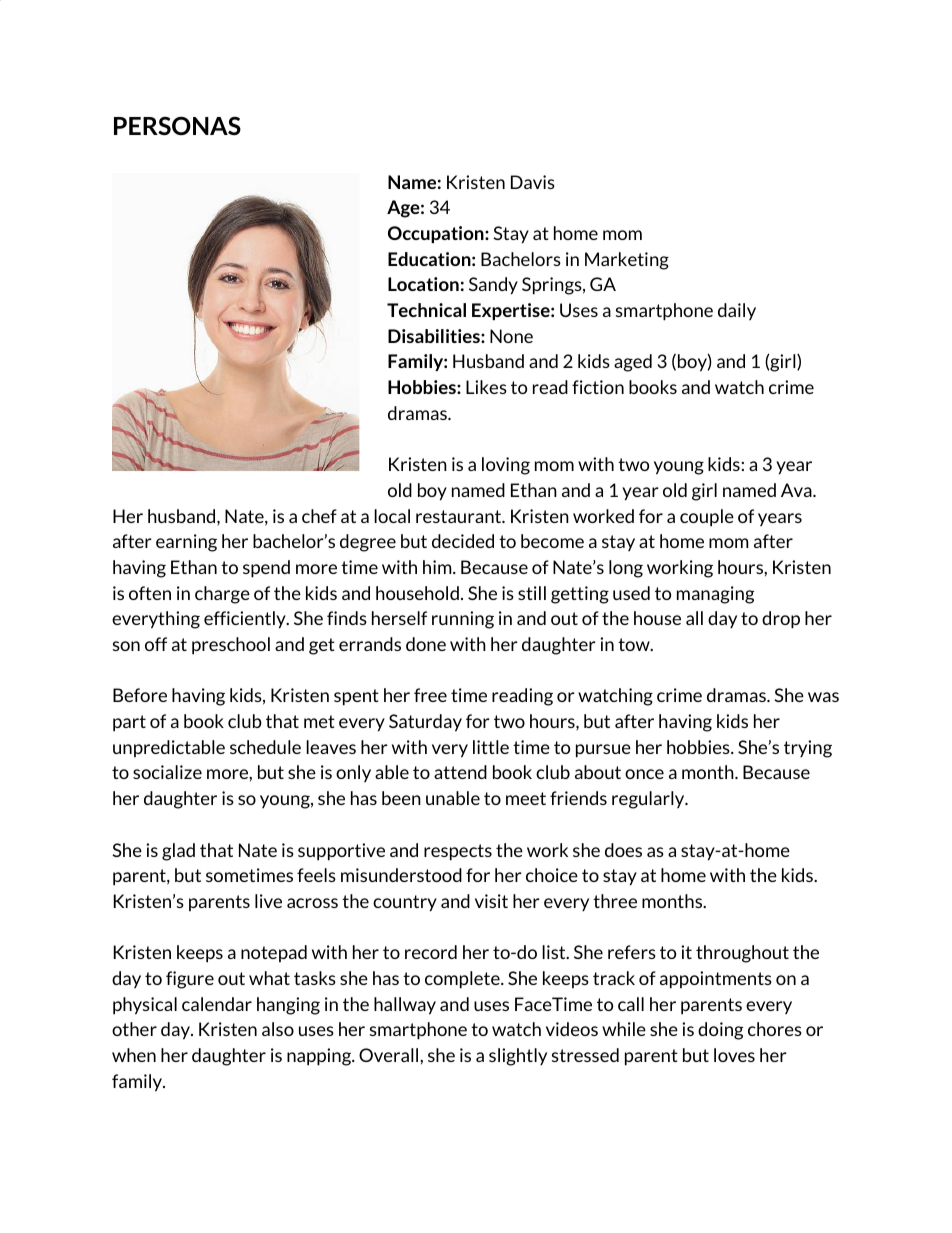 The width and height of the screenshot is (952, 1233). I want to click on was, so click(823, 697).
